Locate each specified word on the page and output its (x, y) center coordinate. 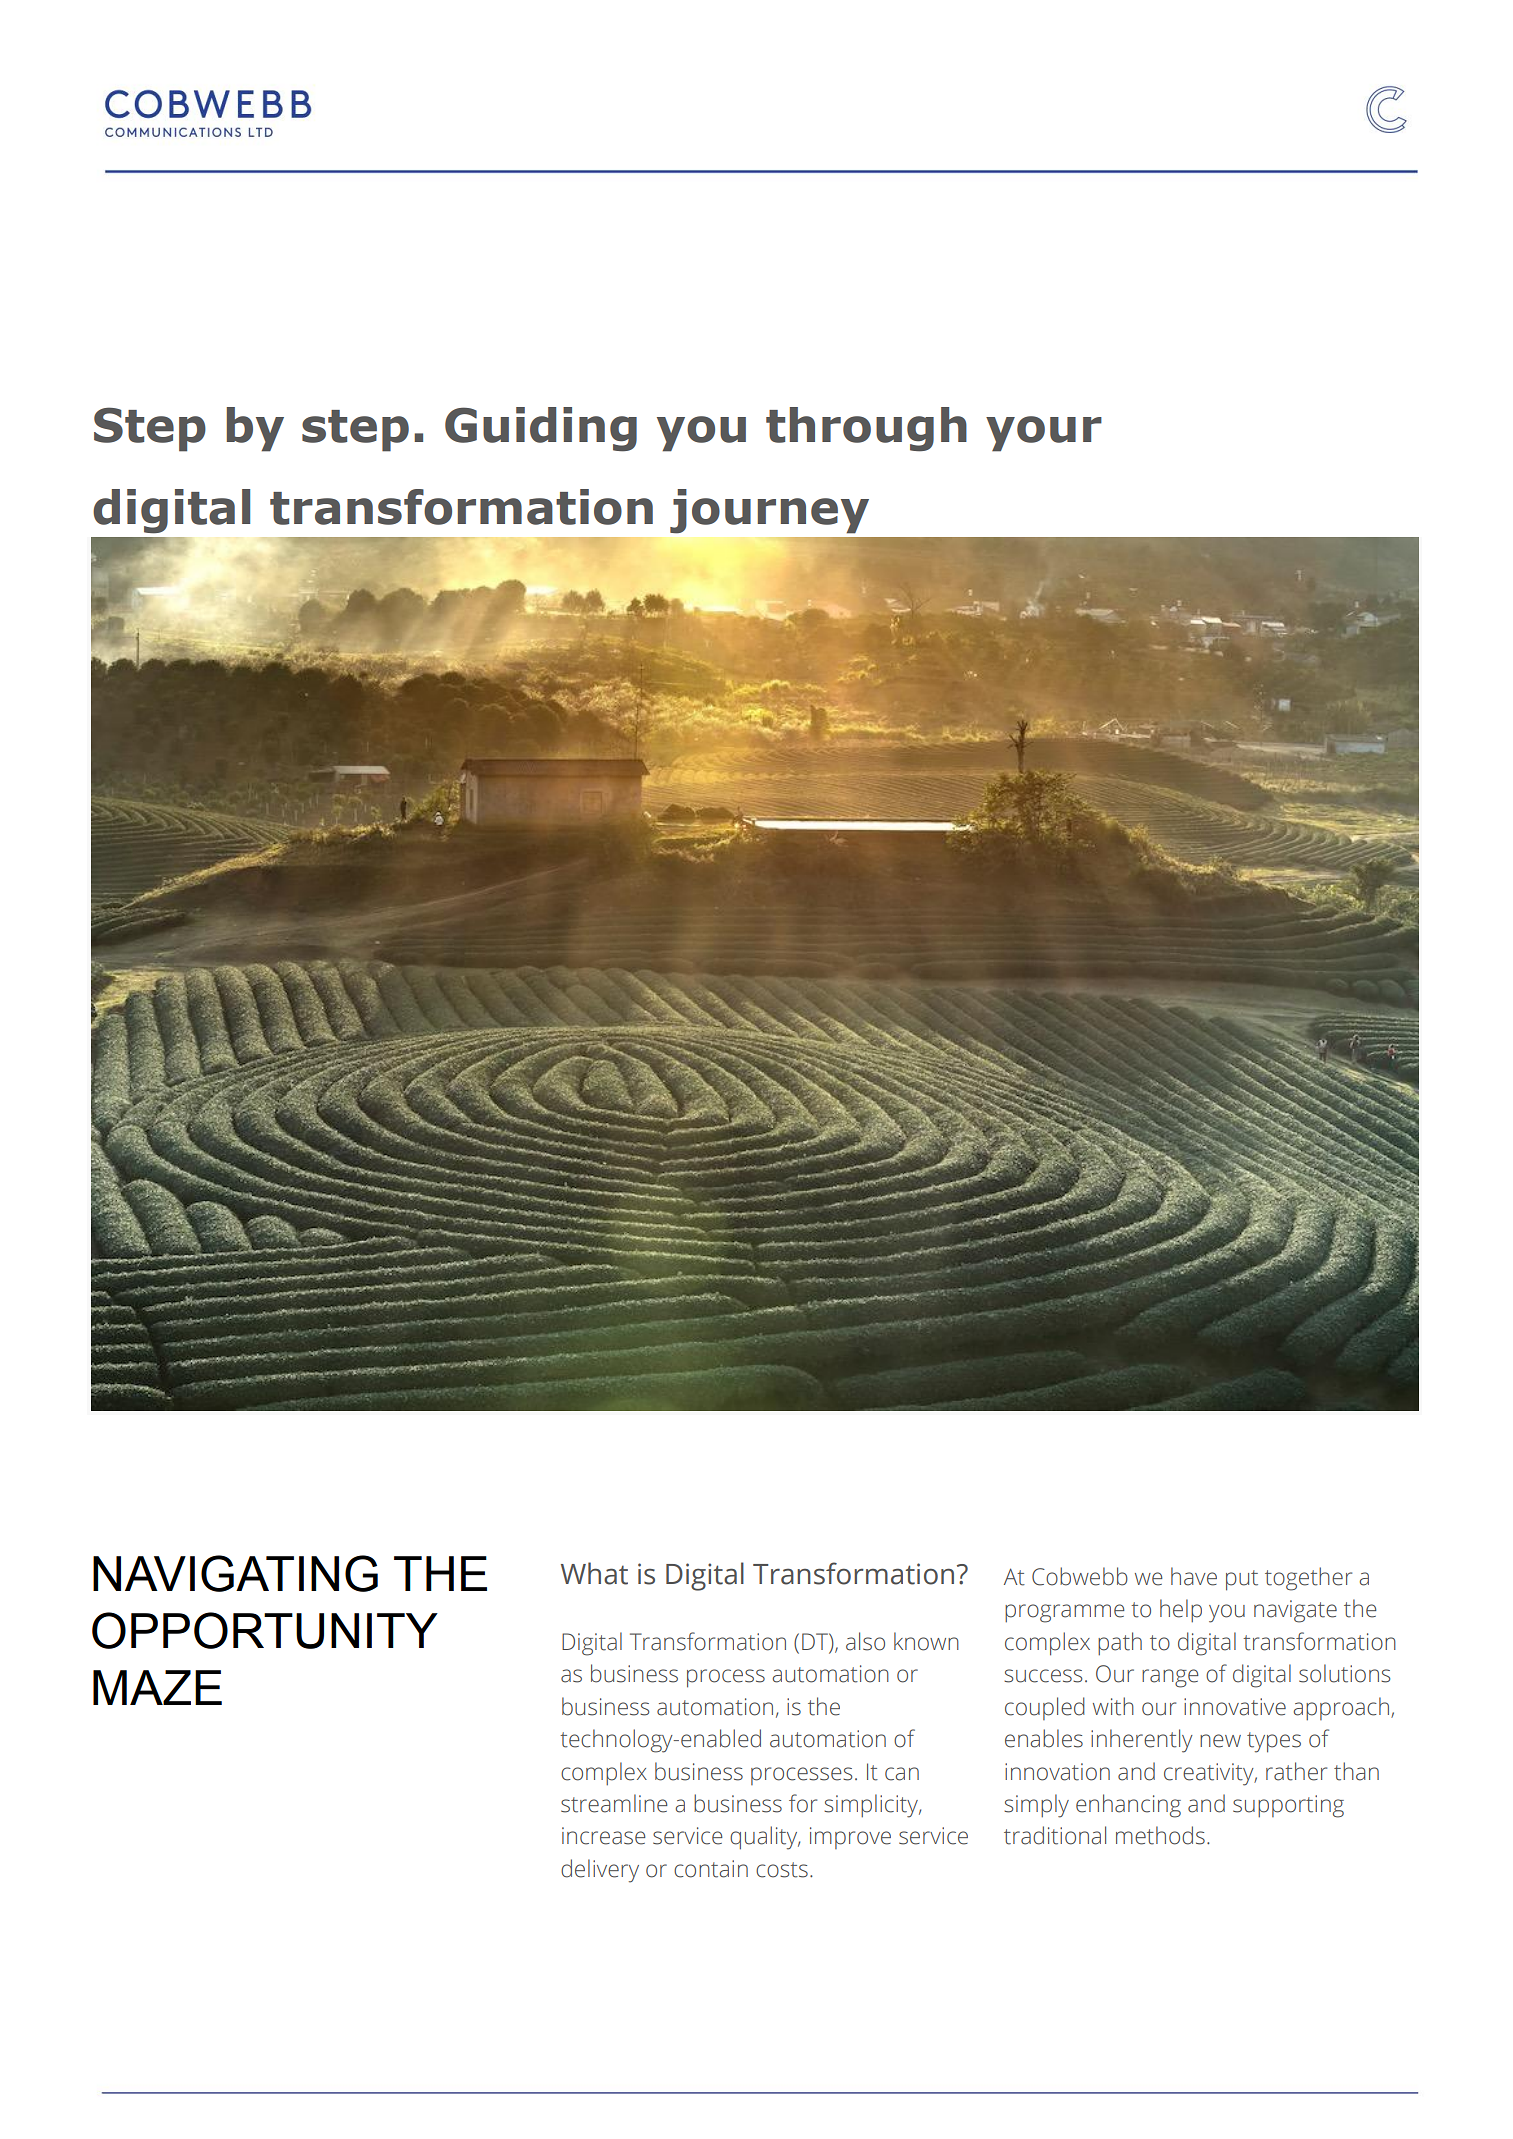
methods (1160, 1835)
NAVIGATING (235, 1573)
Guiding (541, 429)
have (1194, 1576)
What (594, 1573)
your (1044, 434)
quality (765, 1838)
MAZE (157, 1687)
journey (769, 511)
